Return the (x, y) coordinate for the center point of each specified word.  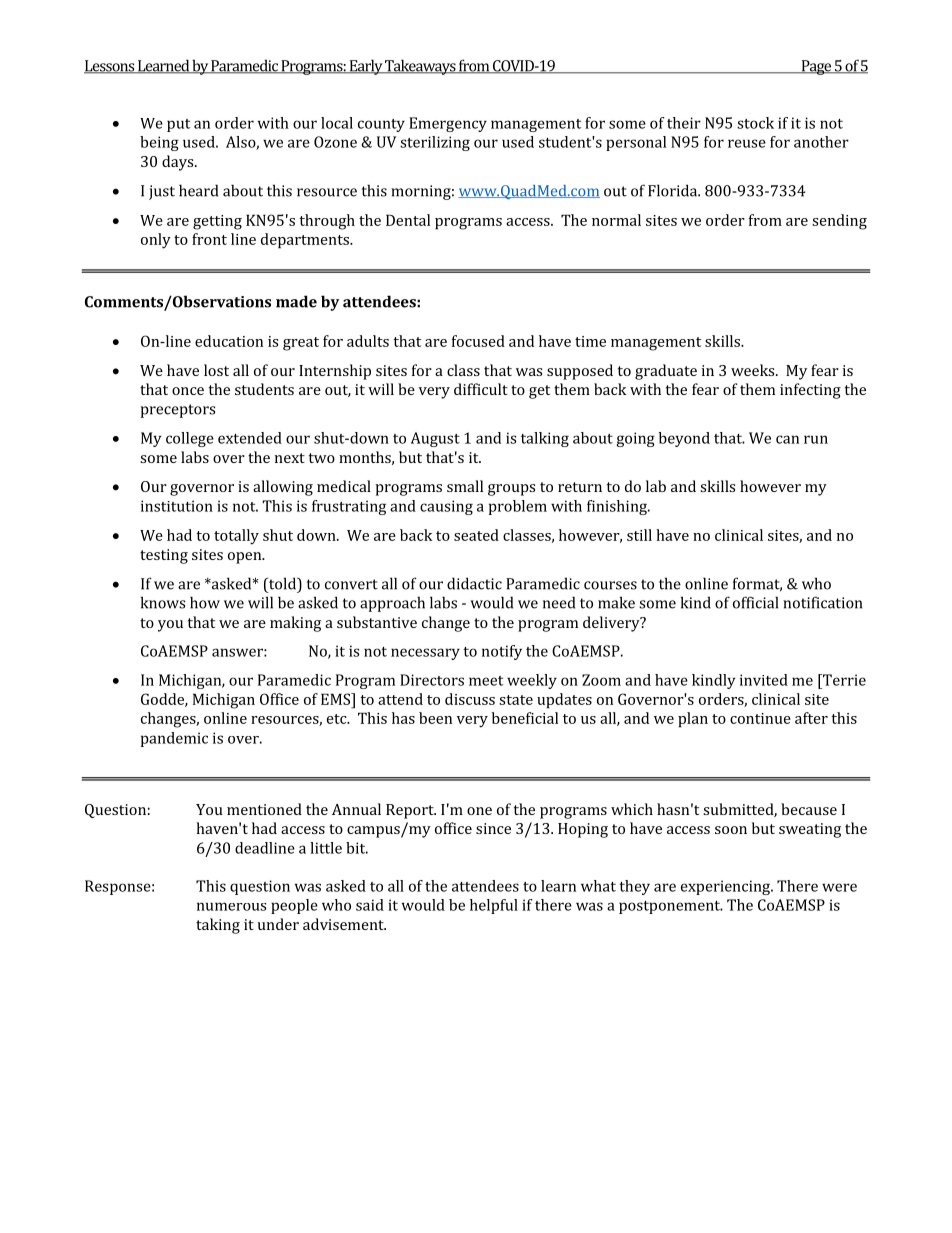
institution (177, 506)
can (787, 439)
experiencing (727, 887)
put (178, 125)
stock (755, 123)
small (465, 486)
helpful (494, 906)
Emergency (448, 124)
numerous (231, 906)
